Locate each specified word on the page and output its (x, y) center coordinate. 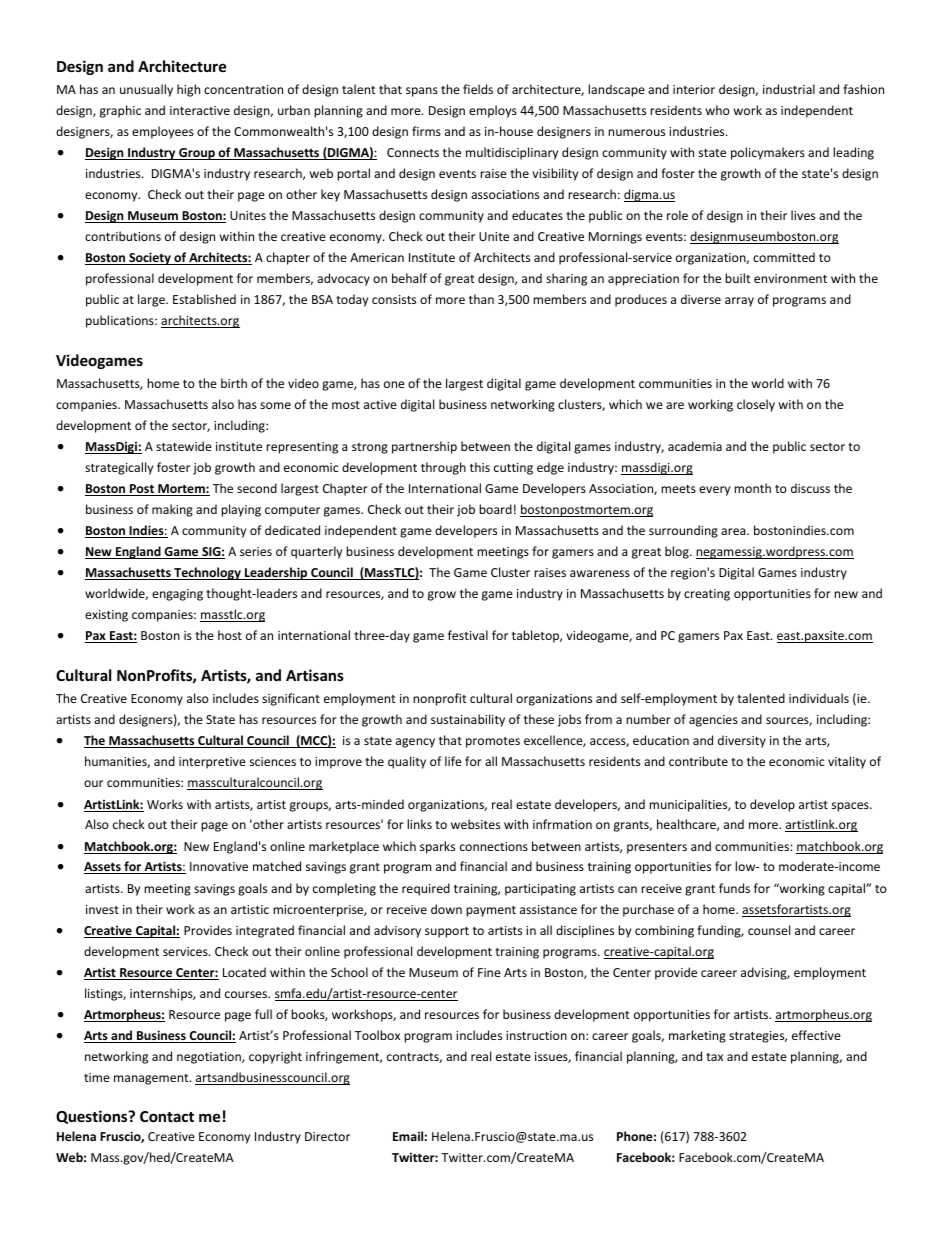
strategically (119, 468)
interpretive (212, 763)
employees (163, 132)
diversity (742, 741)
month (752, 488)
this (480, 467)
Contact (167, 1116)
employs (493, 111)
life (453, 761)
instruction (536, 1035)
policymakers (768, 153)
